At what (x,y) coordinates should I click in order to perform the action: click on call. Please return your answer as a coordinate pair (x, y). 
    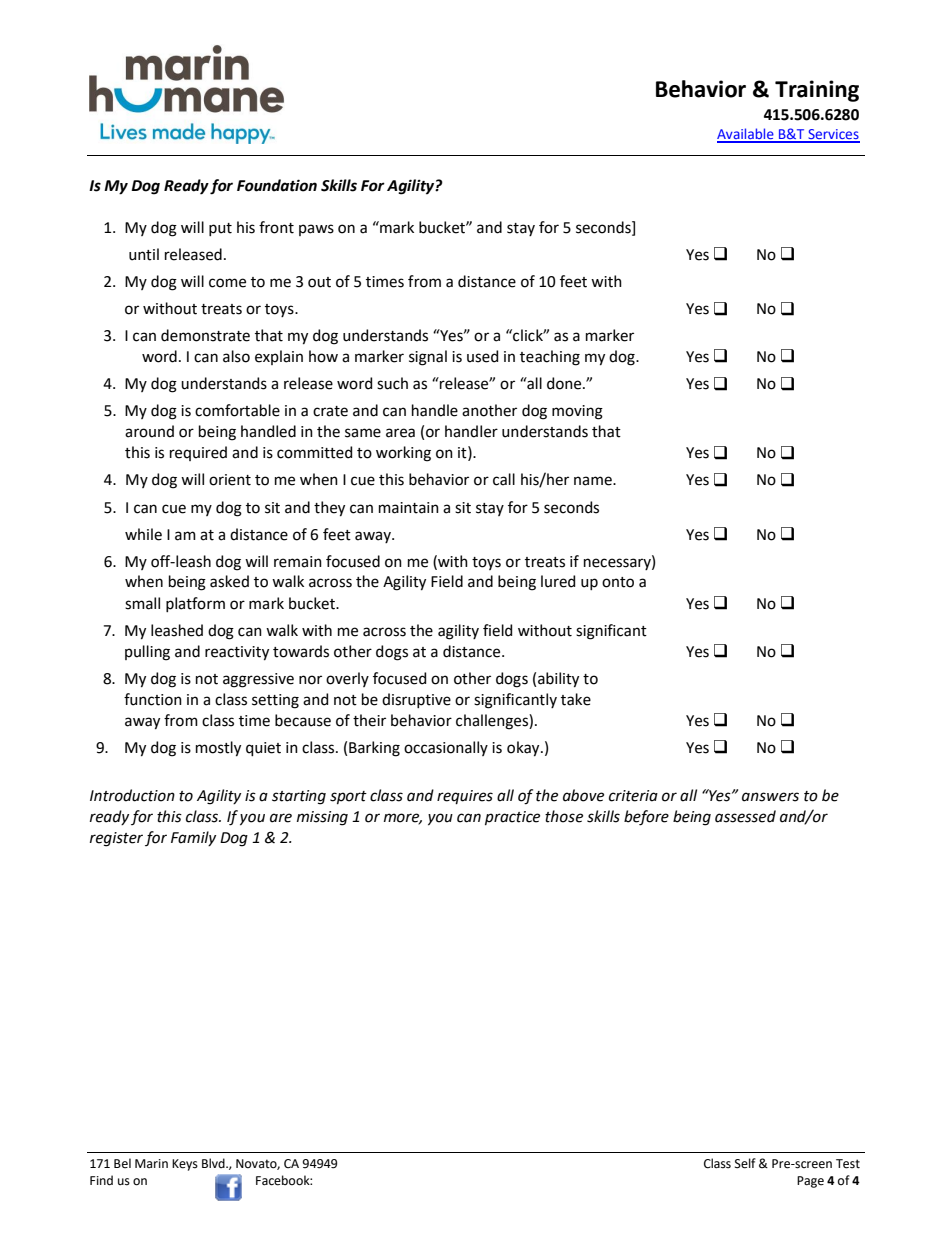
    Looking at the image, I should click on (504, 479).
